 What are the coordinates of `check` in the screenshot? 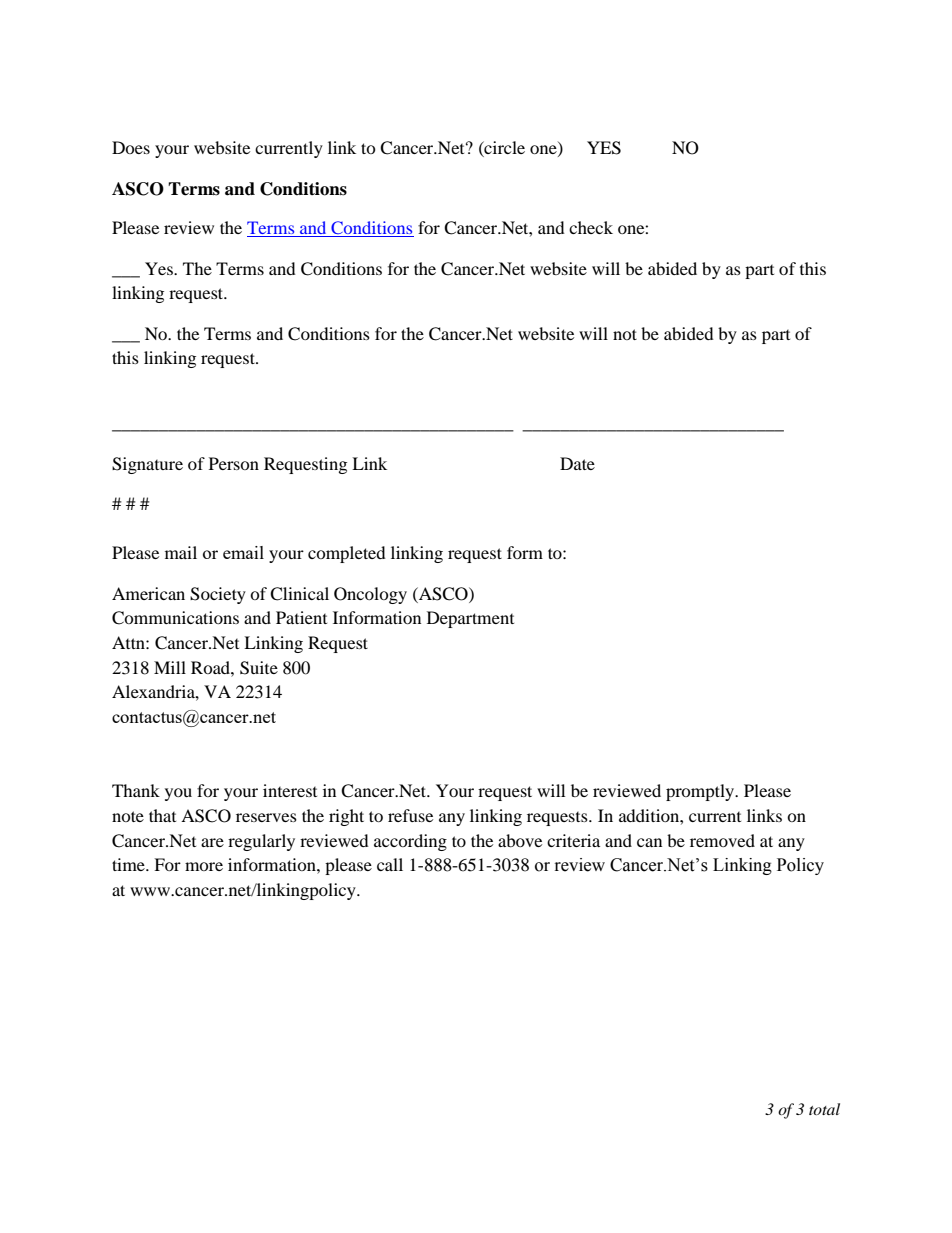 It's located at (591, 227).
